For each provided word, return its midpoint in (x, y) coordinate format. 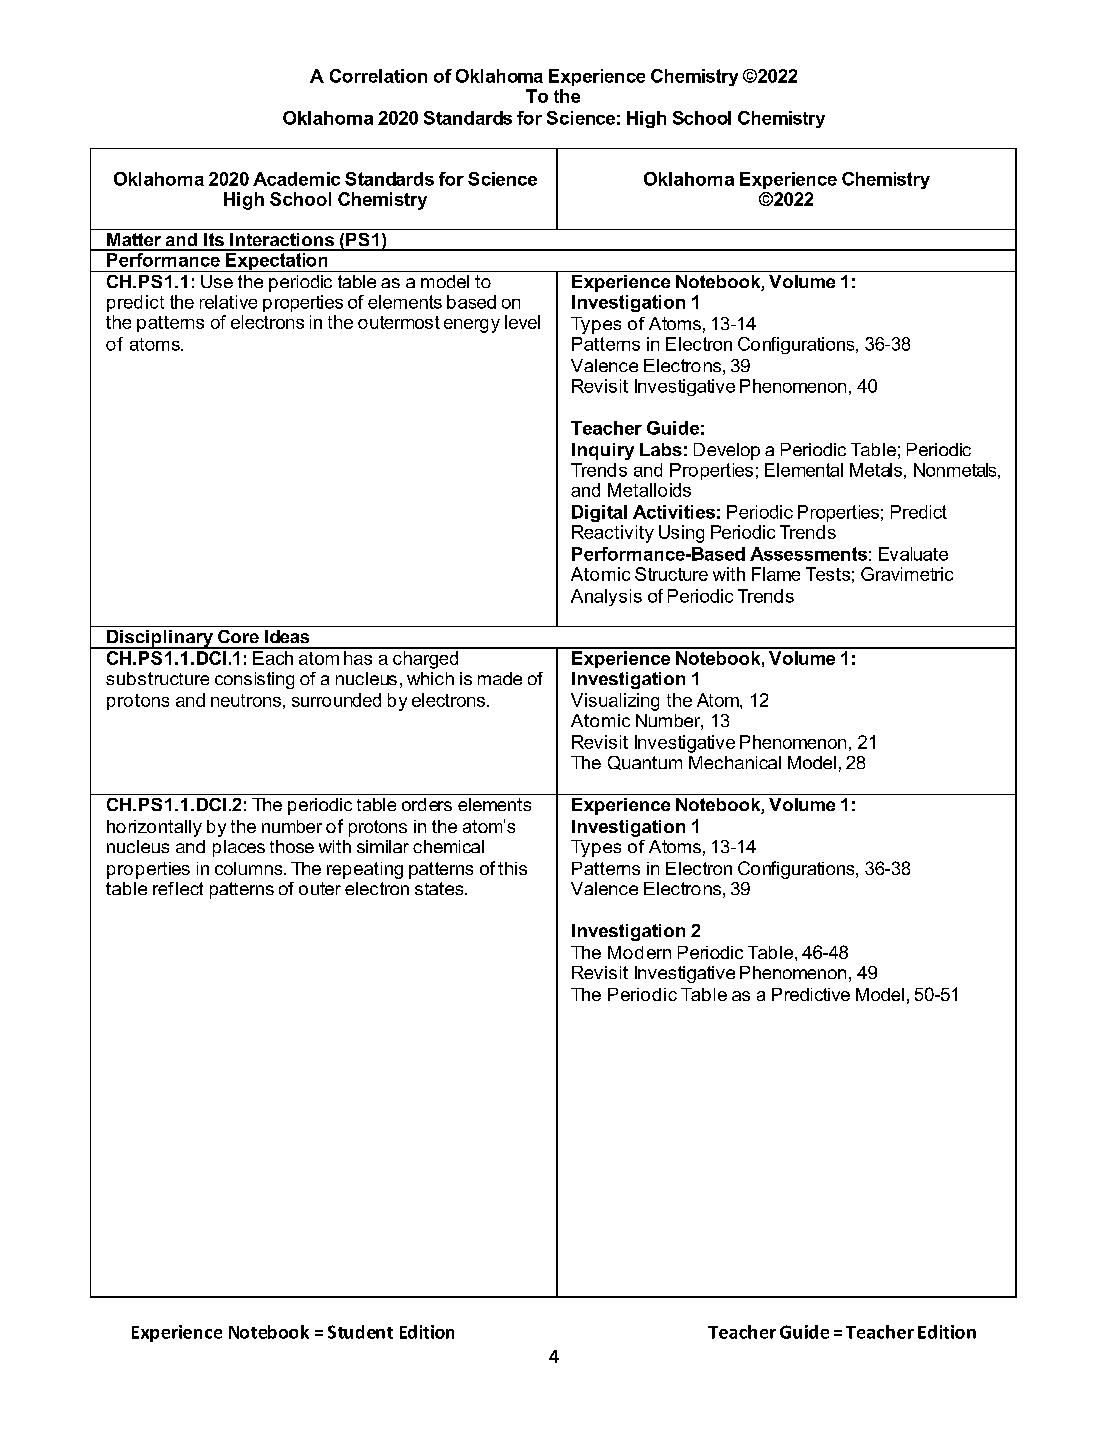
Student (360, 1332)
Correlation (378, 76)
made (500, 678)
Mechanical (735, 762)
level (522, 322)
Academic (296, 179)
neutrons (246, 700)
